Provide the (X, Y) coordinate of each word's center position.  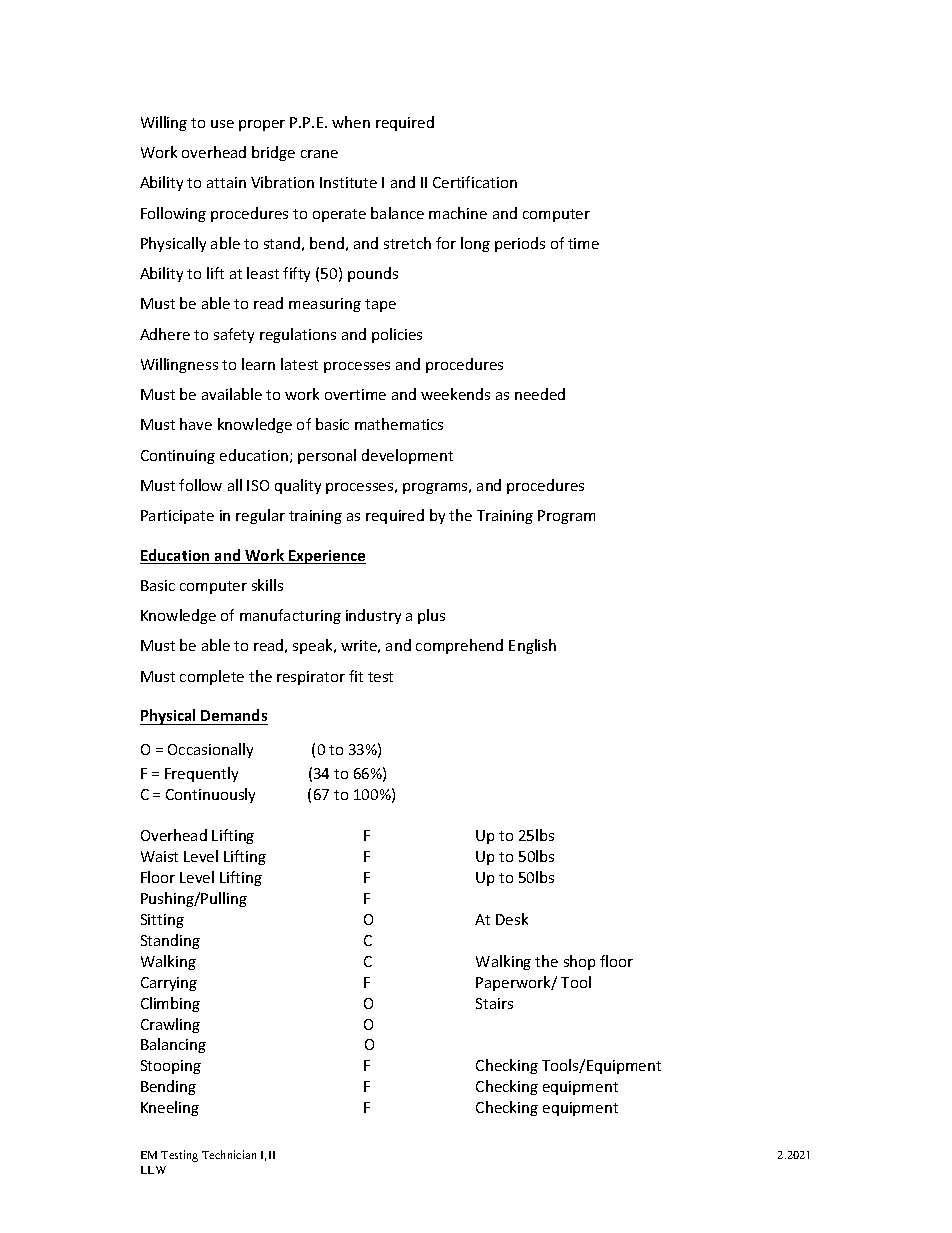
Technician (229, 1154)
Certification (475, 182)
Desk (512, 919)
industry (373, 616)
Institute (348, 182)
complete (212, 677)
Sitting (162, 921)
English (532, 646)
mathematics (399, 424)
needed (540, 394)
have (196, 424)
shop (579, 962)
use (222, 124)
